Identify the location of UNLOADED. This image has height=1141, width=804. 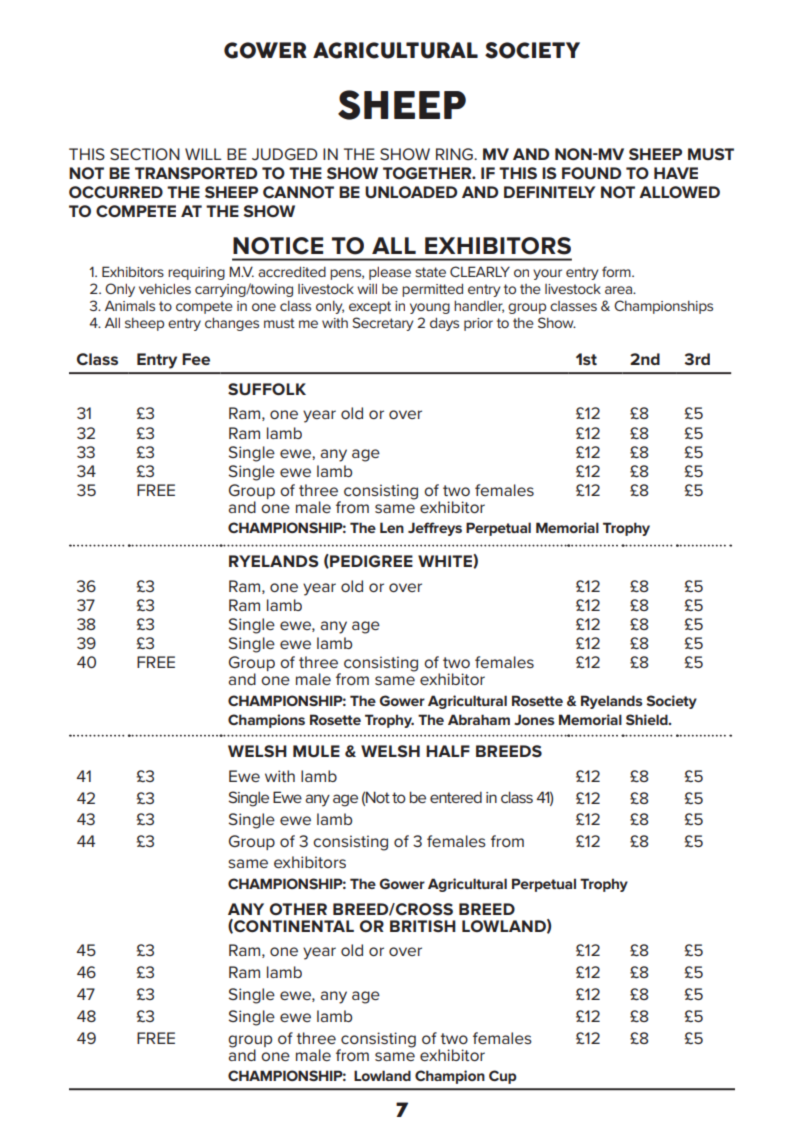
(411, 192).
